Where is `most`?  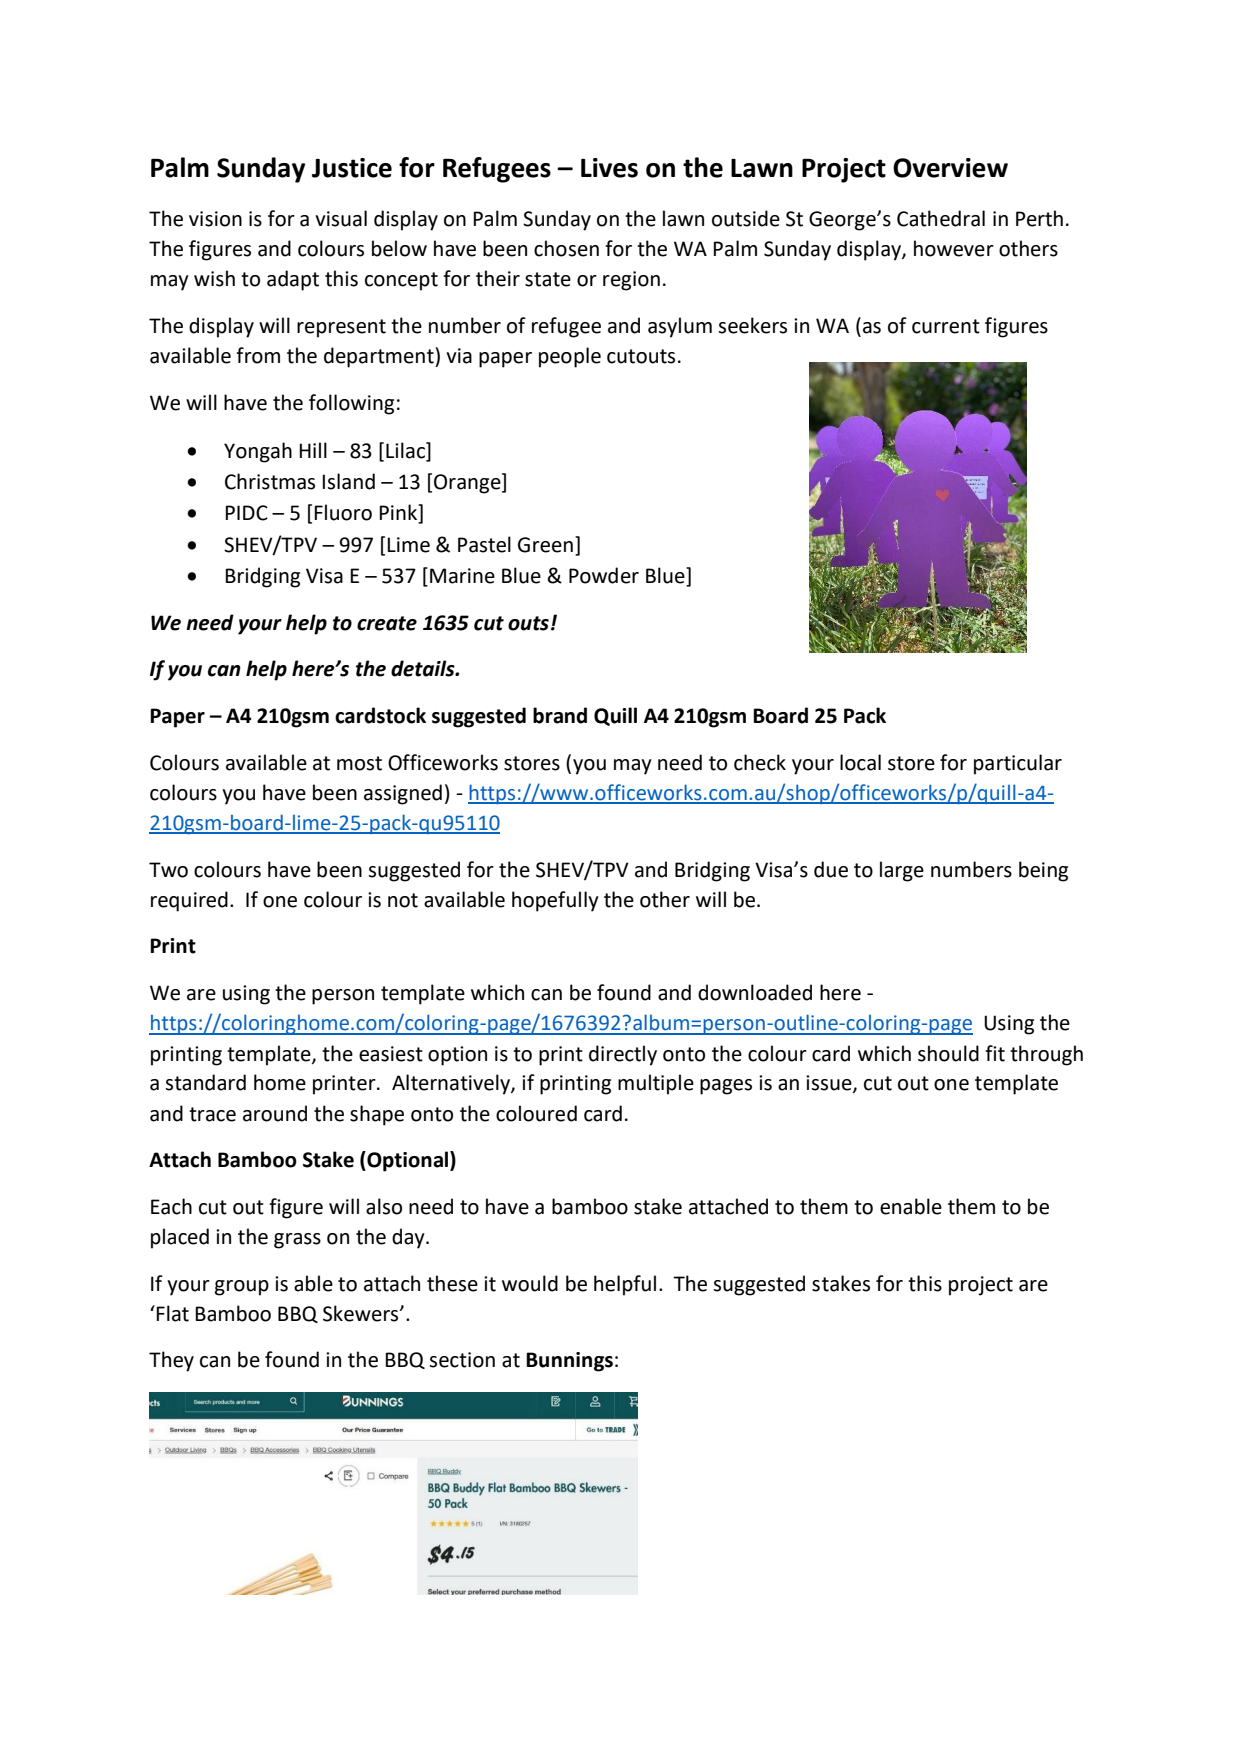
most is located at coordinates (359, 763).
